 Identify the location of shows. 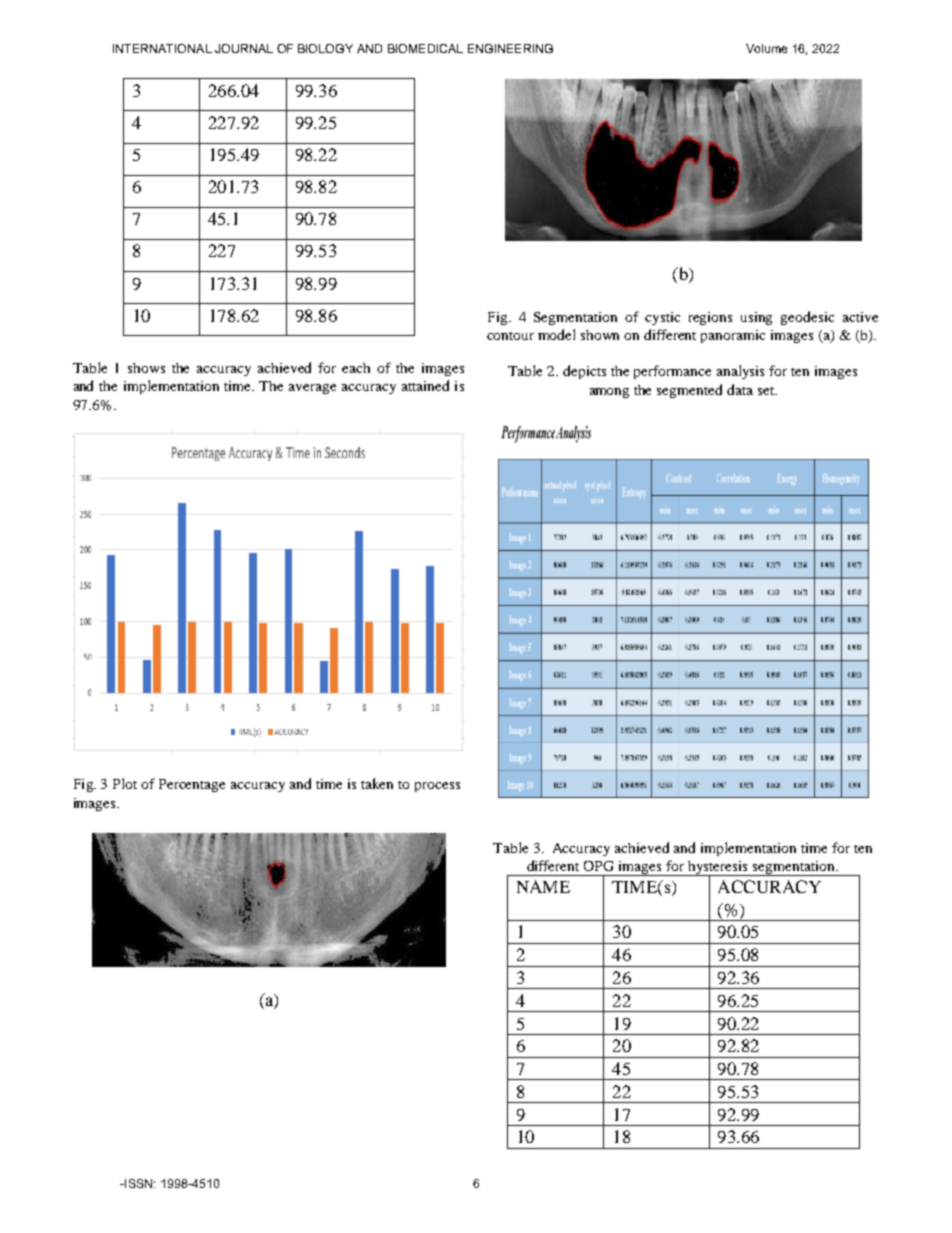
(146, 368).
